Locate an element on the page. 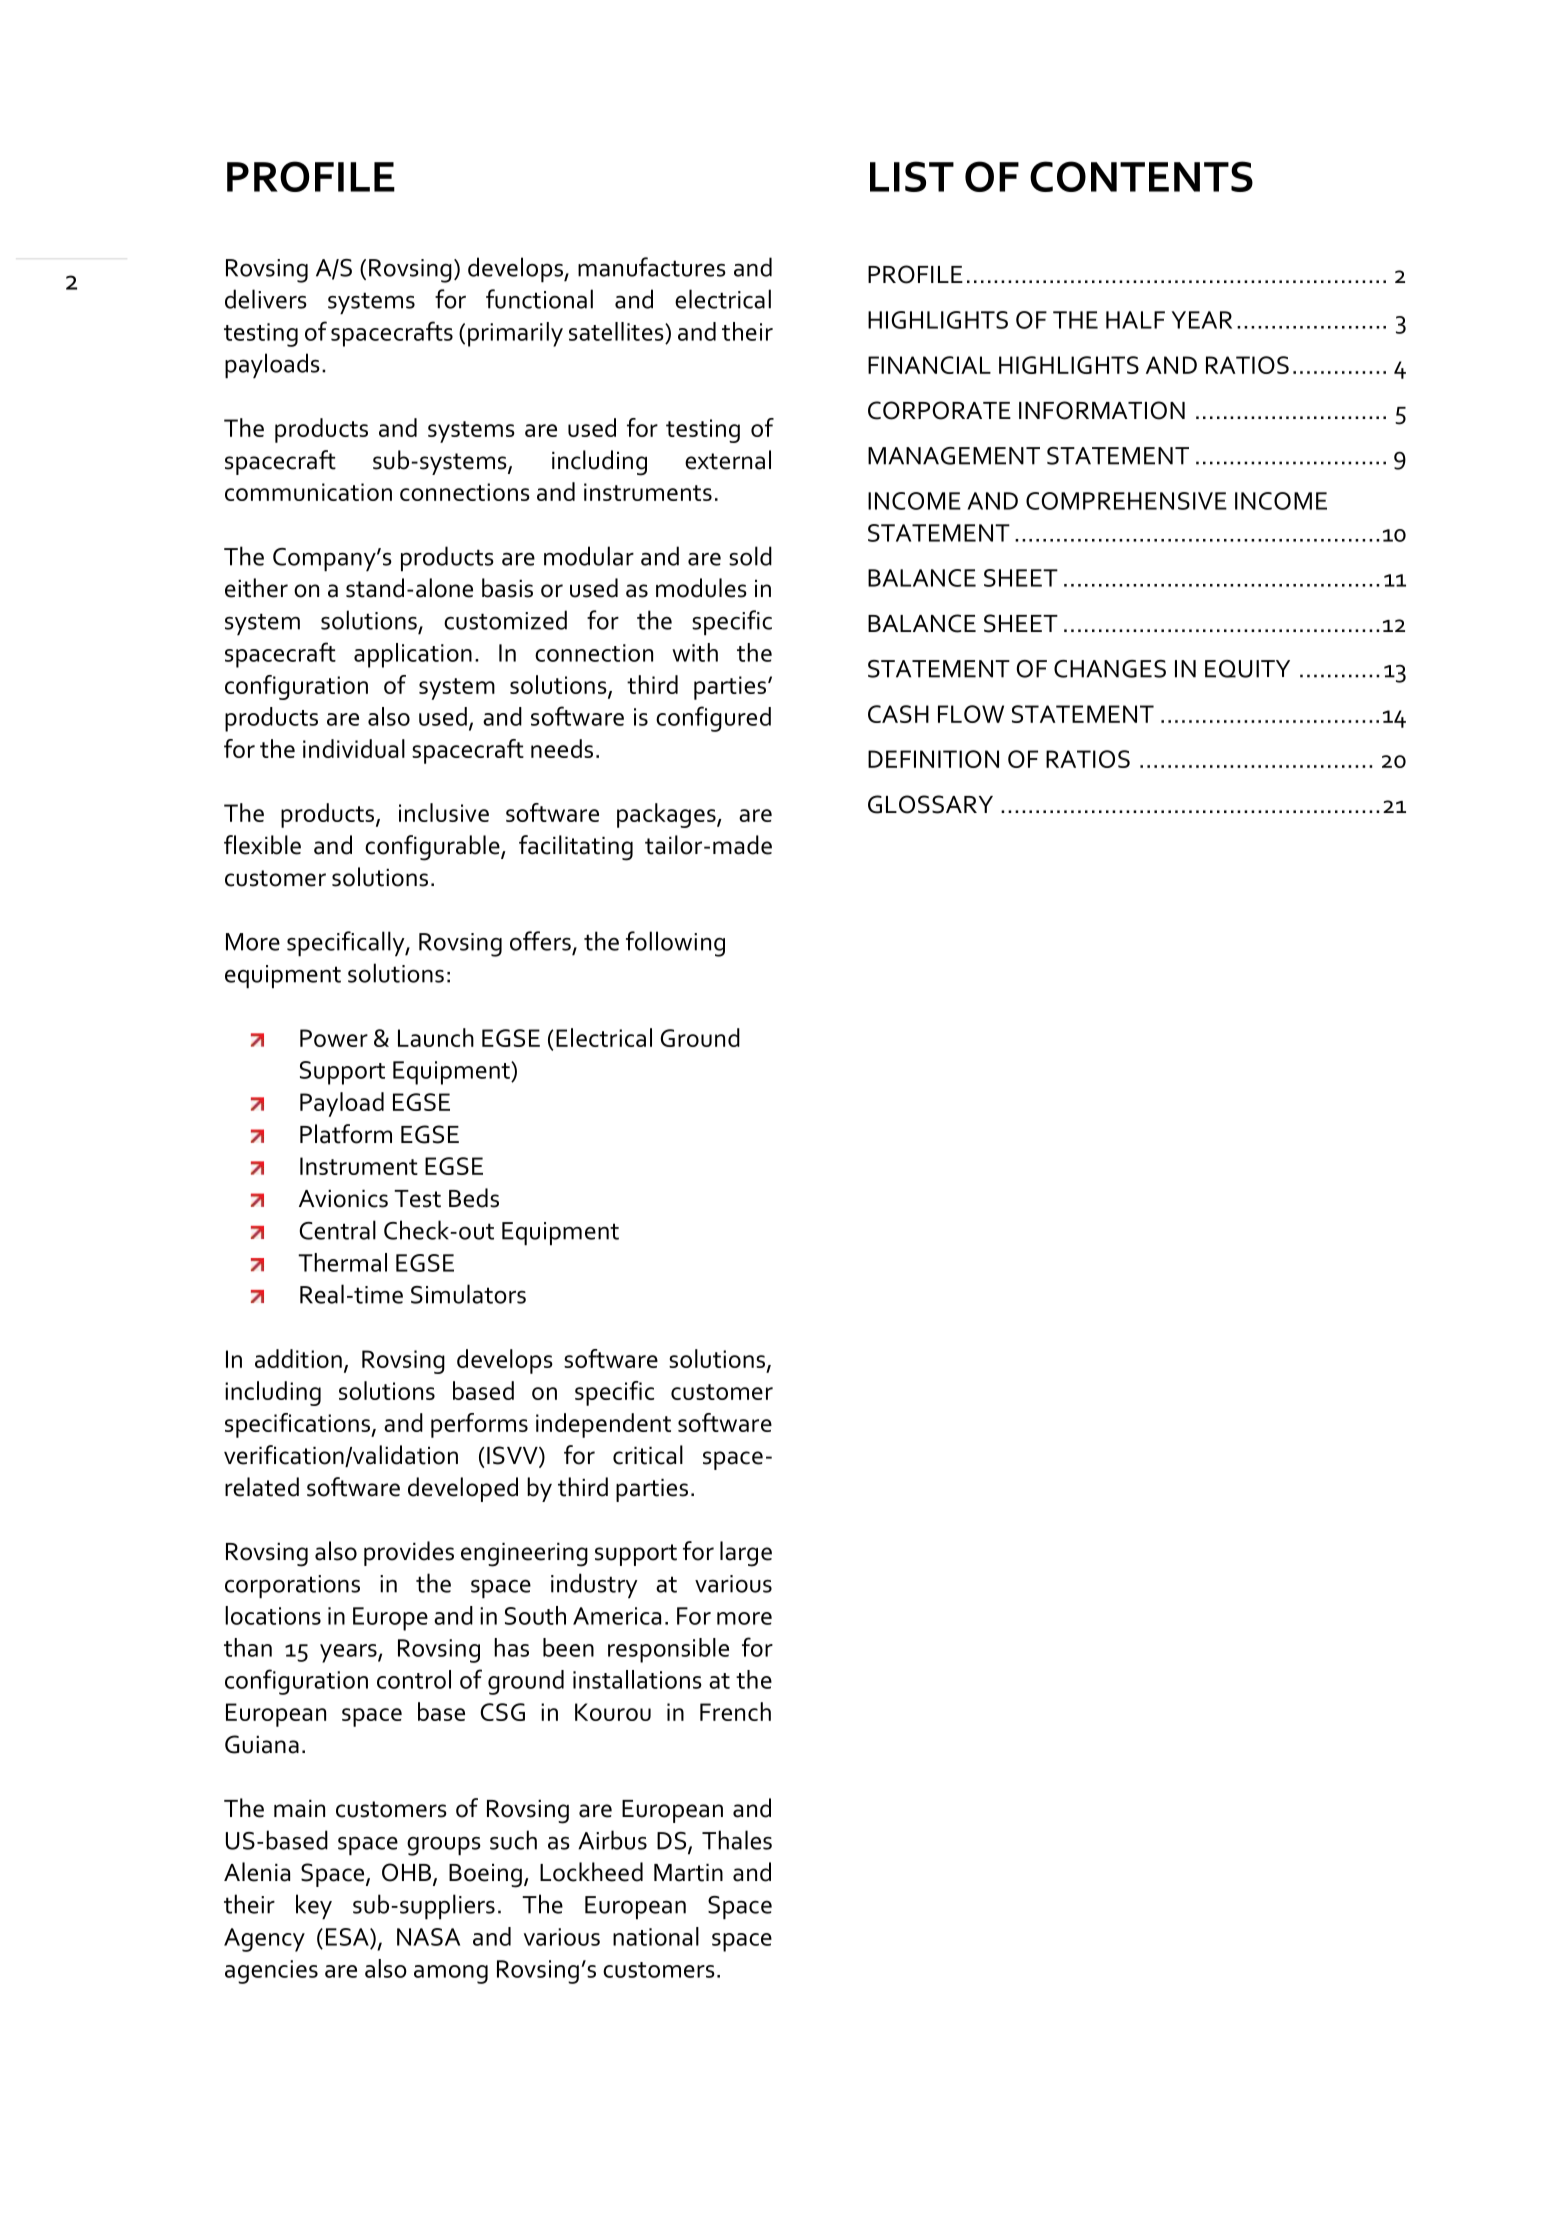  Martin is located at coordinates (688, 1873).
